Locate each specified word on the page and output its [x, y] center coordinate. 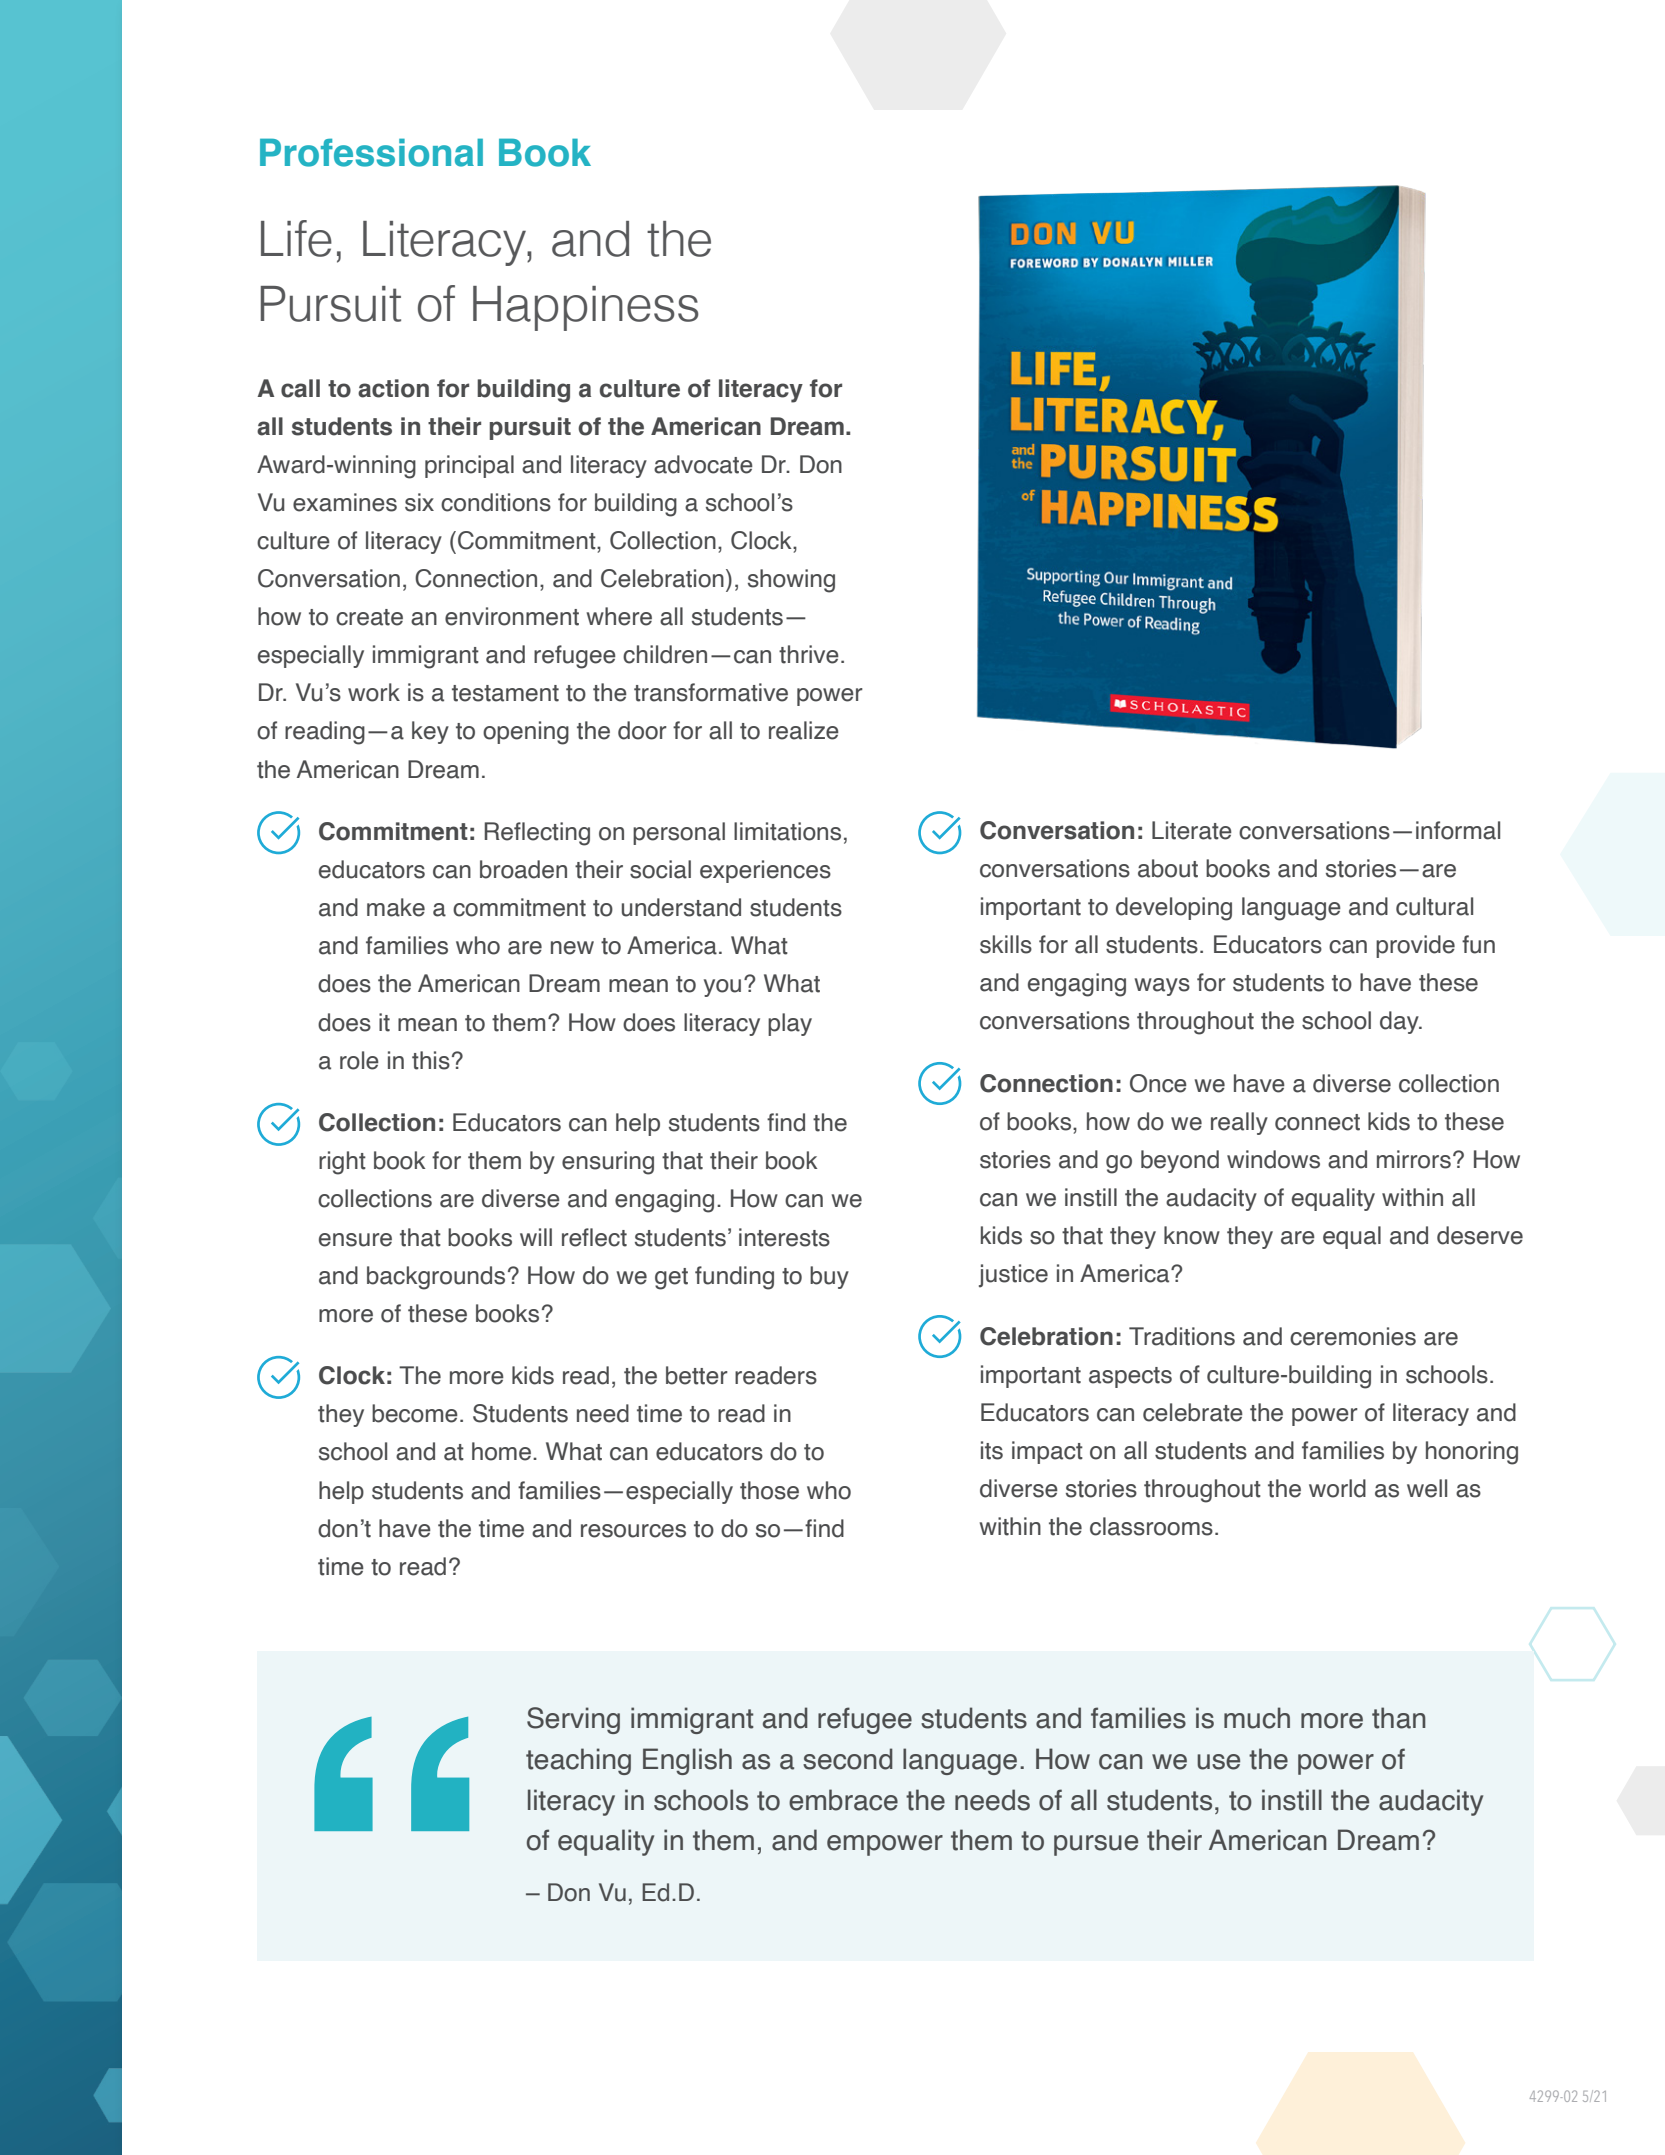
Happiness [586, 308]
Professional [371, 152]
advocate [703, 464]
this [431, 1060]
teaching [578, 1761]
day [1400, 1022]
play [790, 1024]
